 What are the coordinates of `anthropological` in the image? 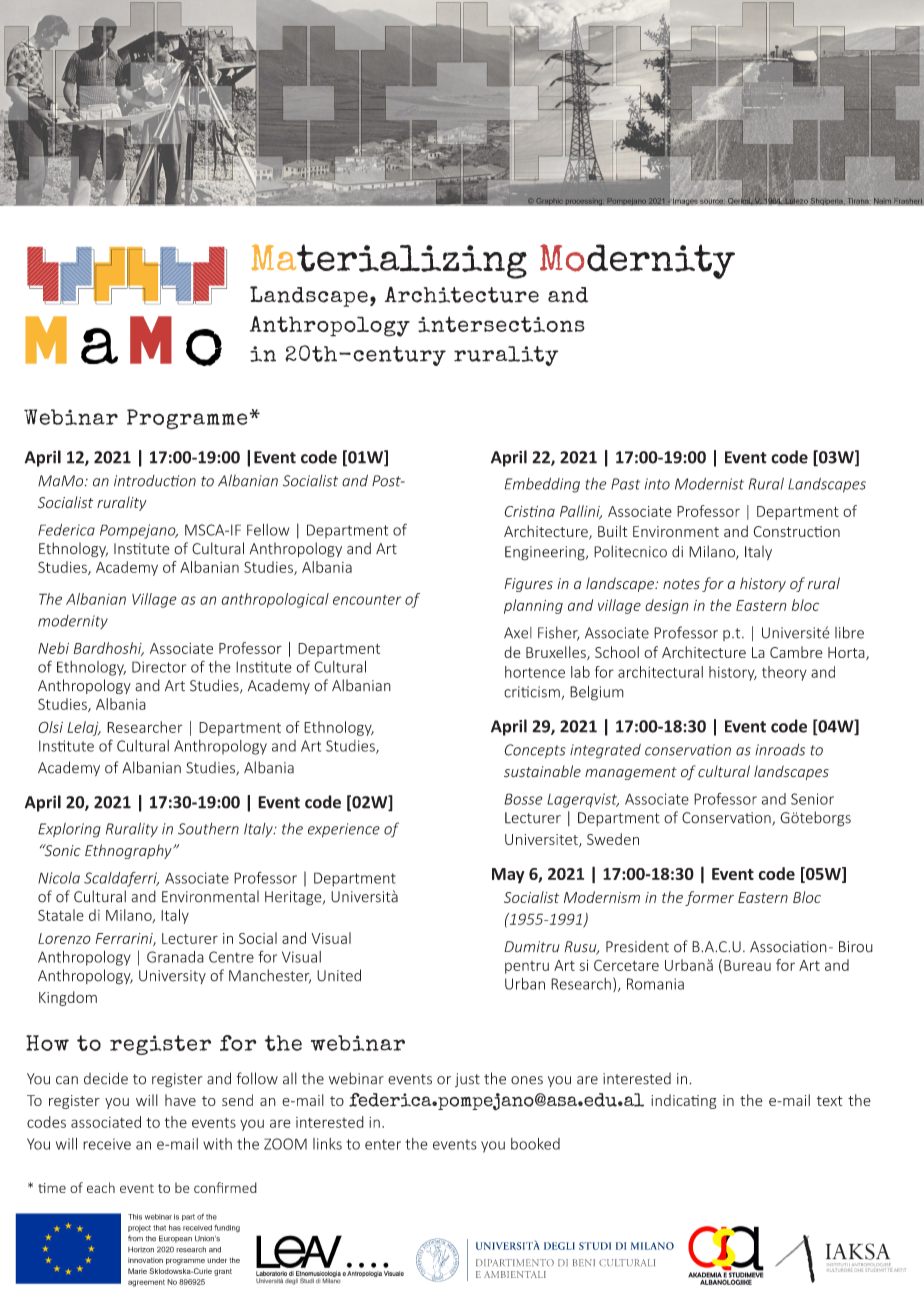 It's located at (275, 600).
